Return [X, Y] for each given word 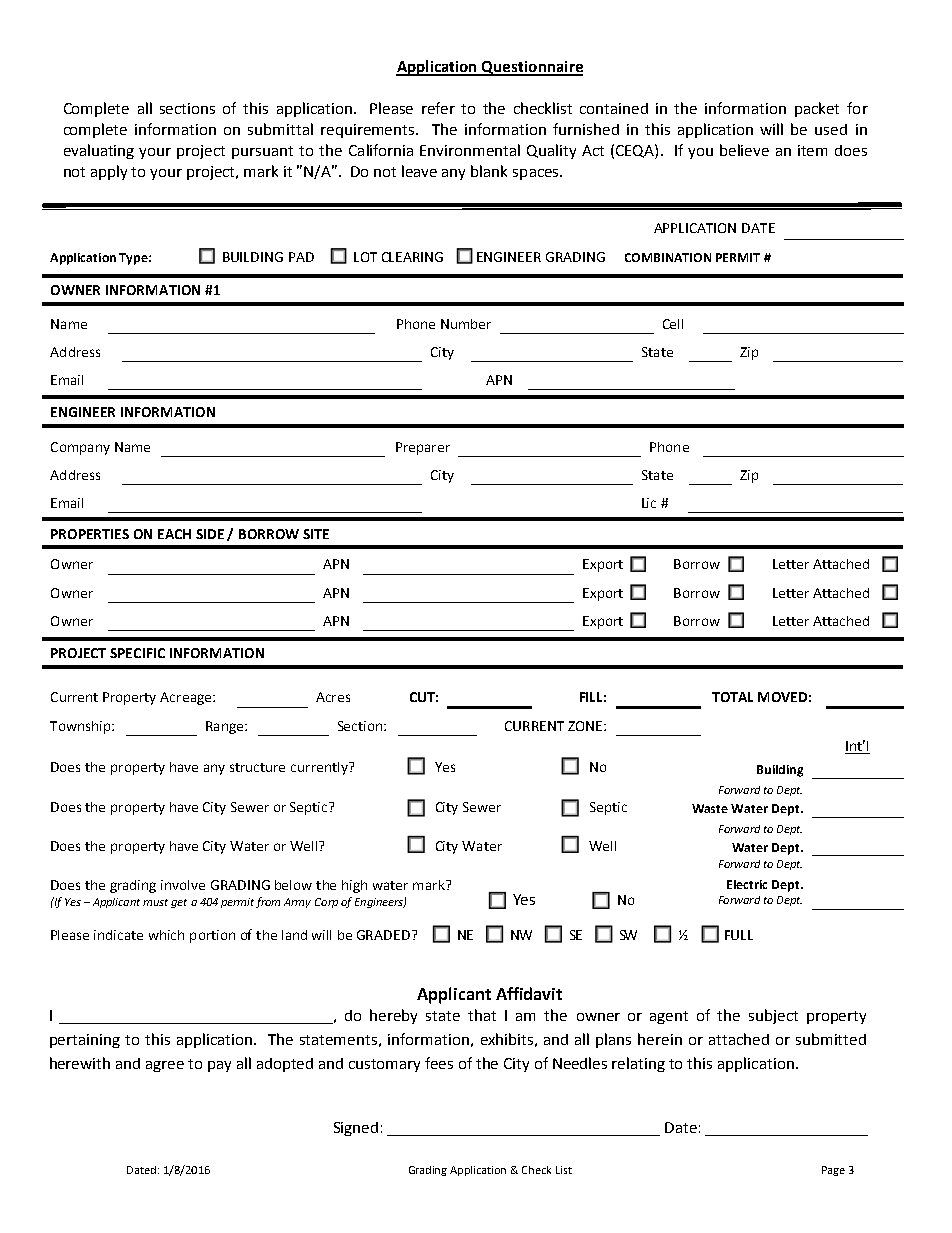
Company [80, 448]
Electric [747, 884]
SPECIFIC [137, 653]
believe [744, 150]
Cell [673, 324]
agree [165, 1066]
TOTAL [732, 697]
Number [466, 324]
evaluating [99, 151]
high [354, 886]
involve [183, 885]
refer [438, 108]
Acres [333, 697]
